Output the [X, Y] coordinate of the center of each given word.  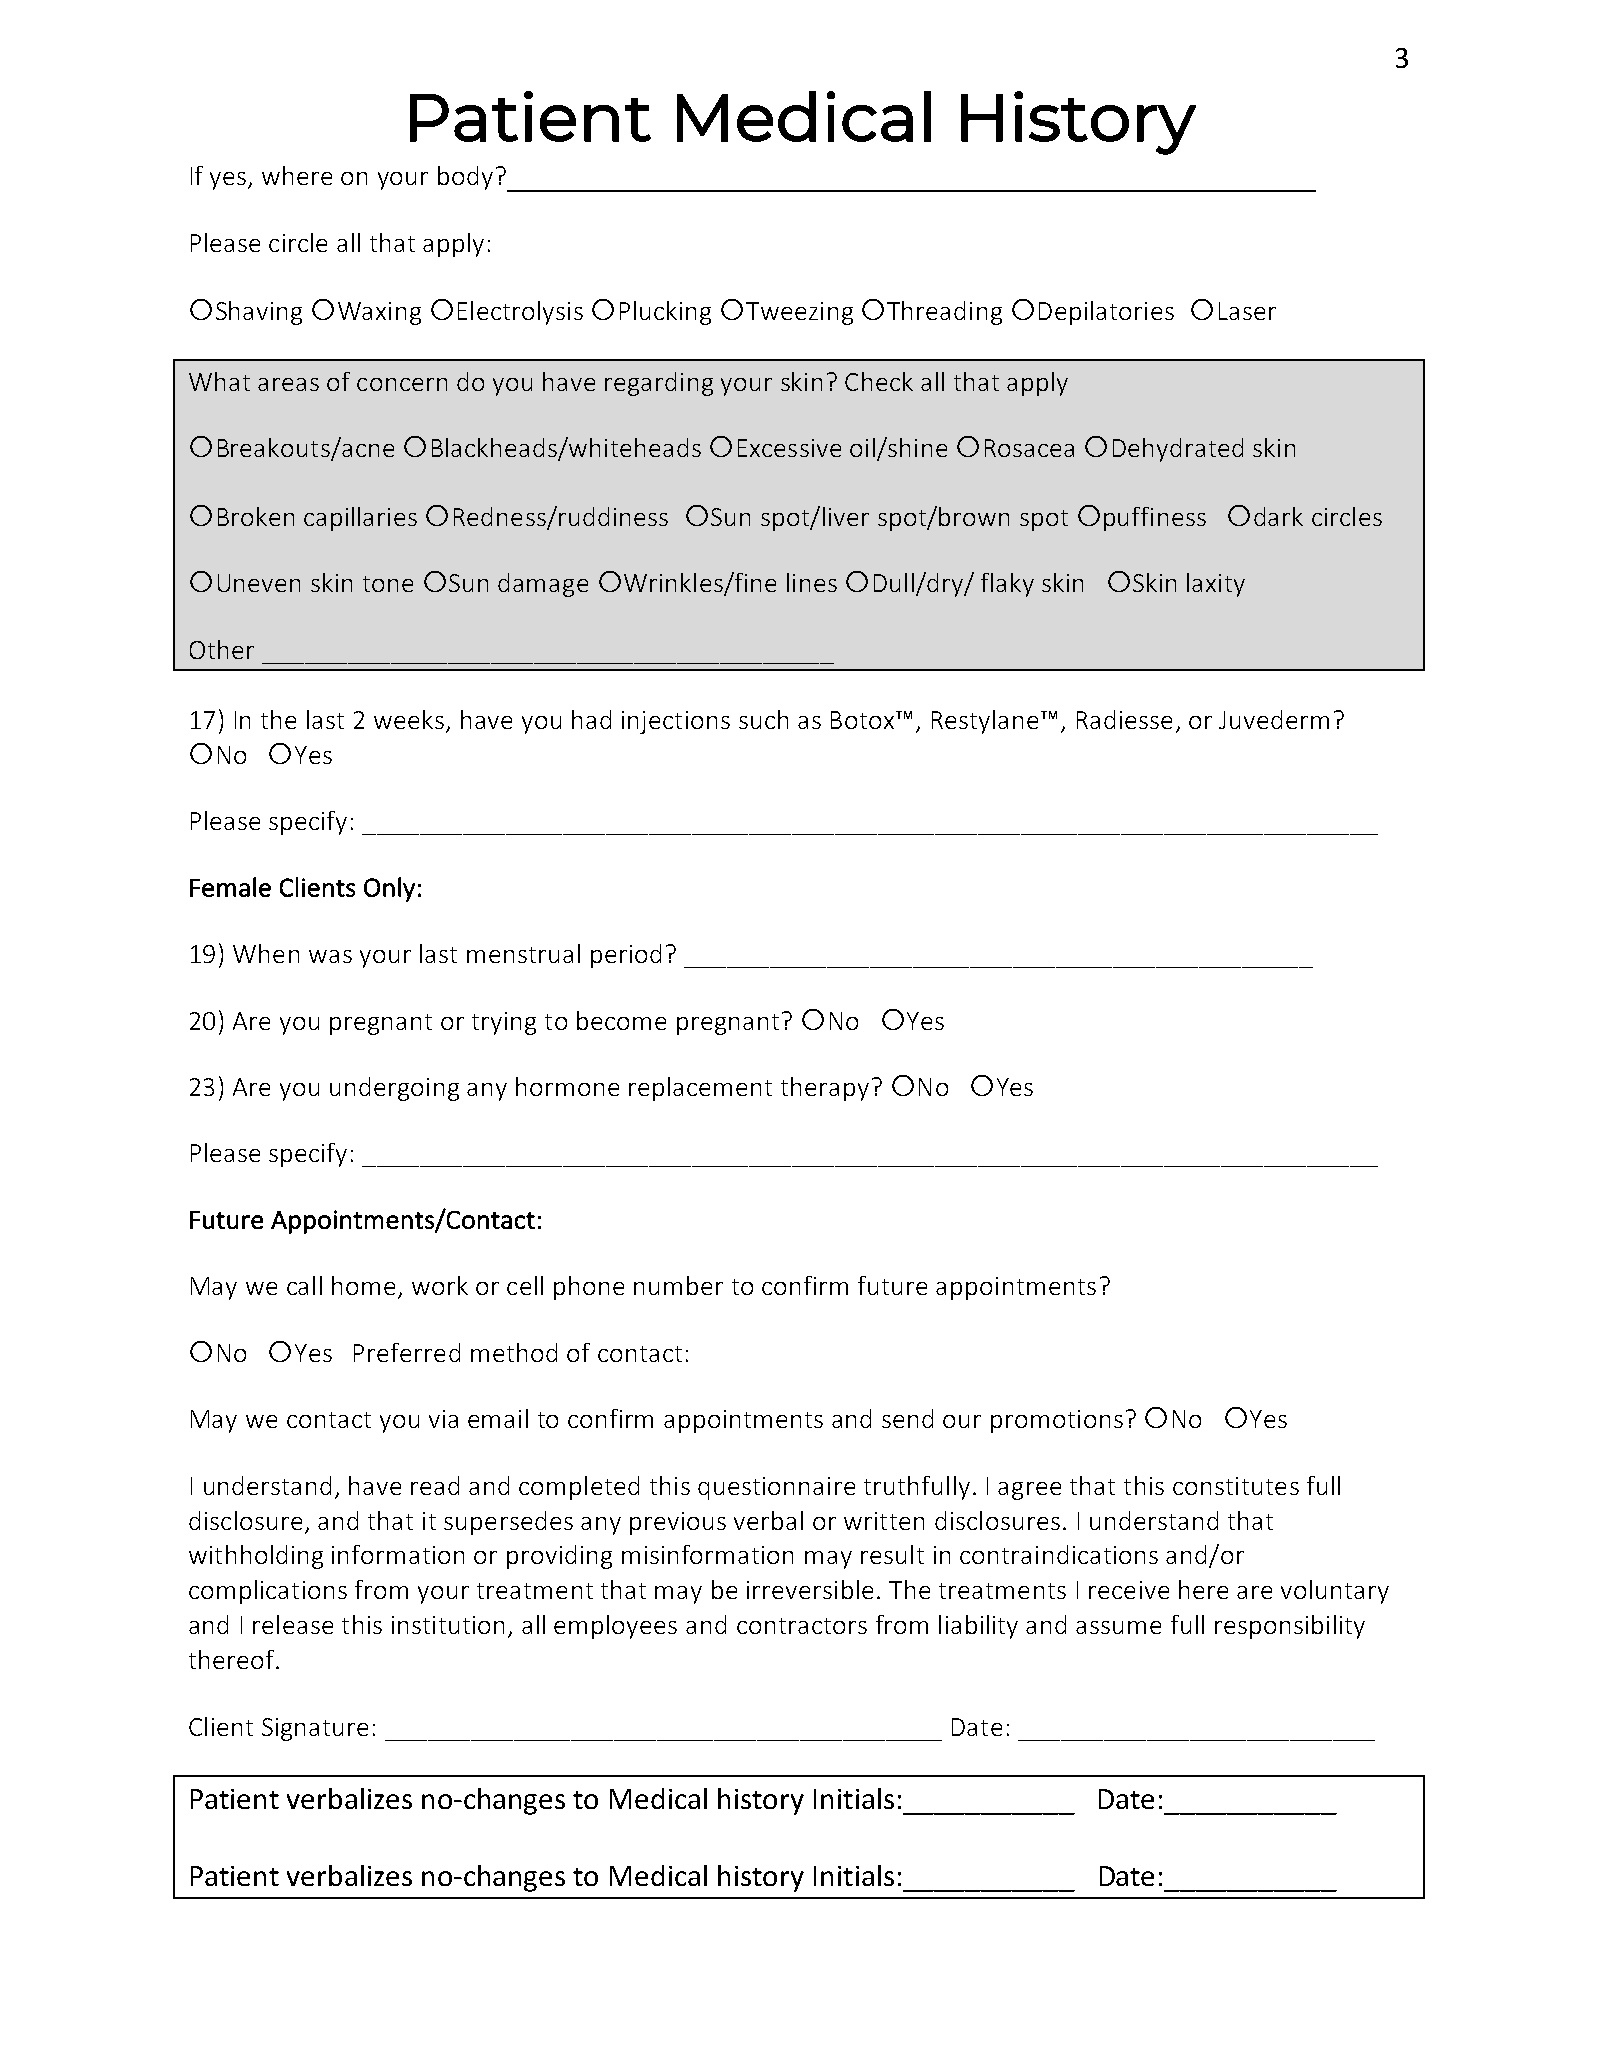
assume [1118, 1627]
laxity [1216, 585]
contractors [802, 1626]
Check [879, 381]
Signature [315, 1729]
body [465, 178]
